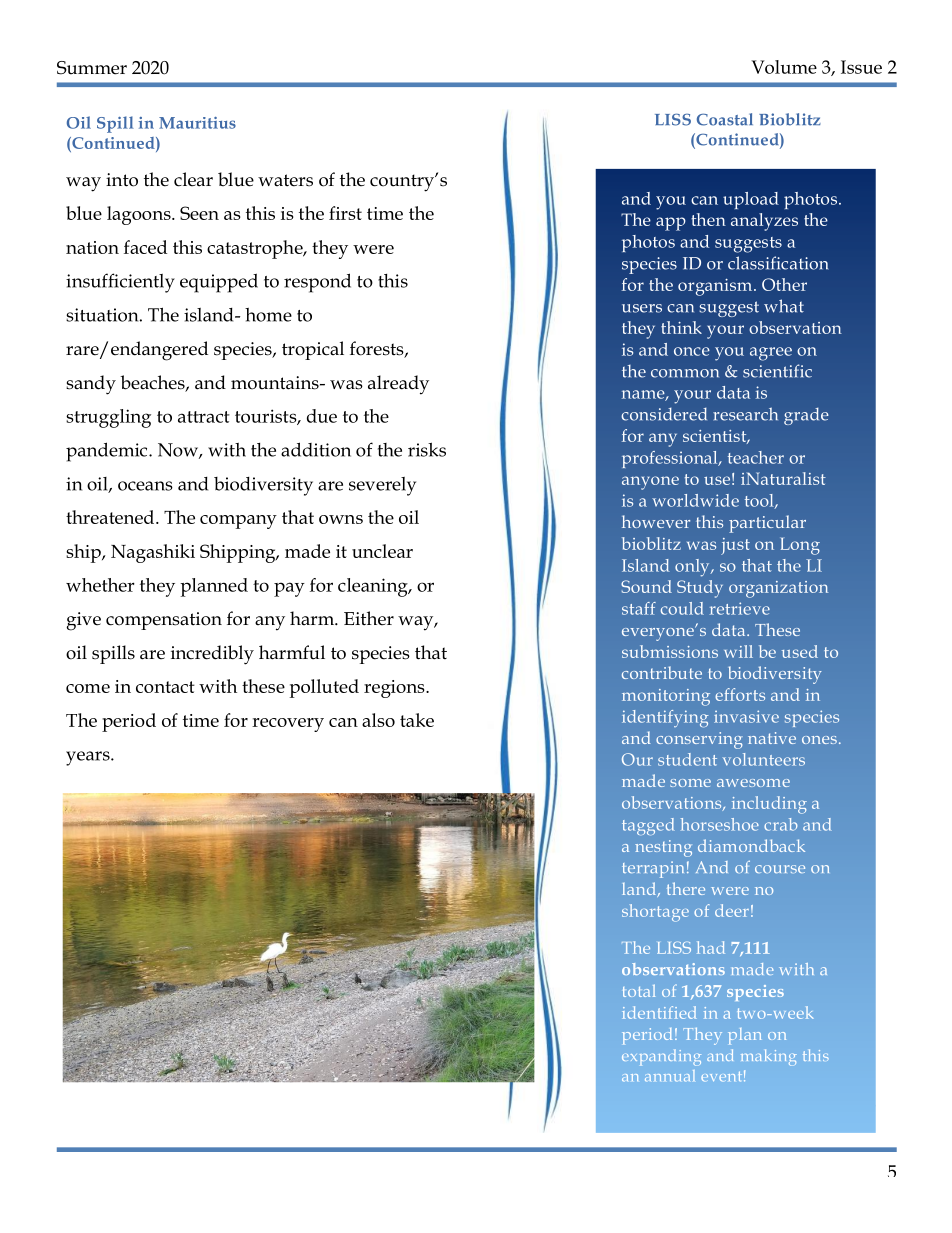 This image has height=1233, width=952. I want to click on total, so click(639, 991).
